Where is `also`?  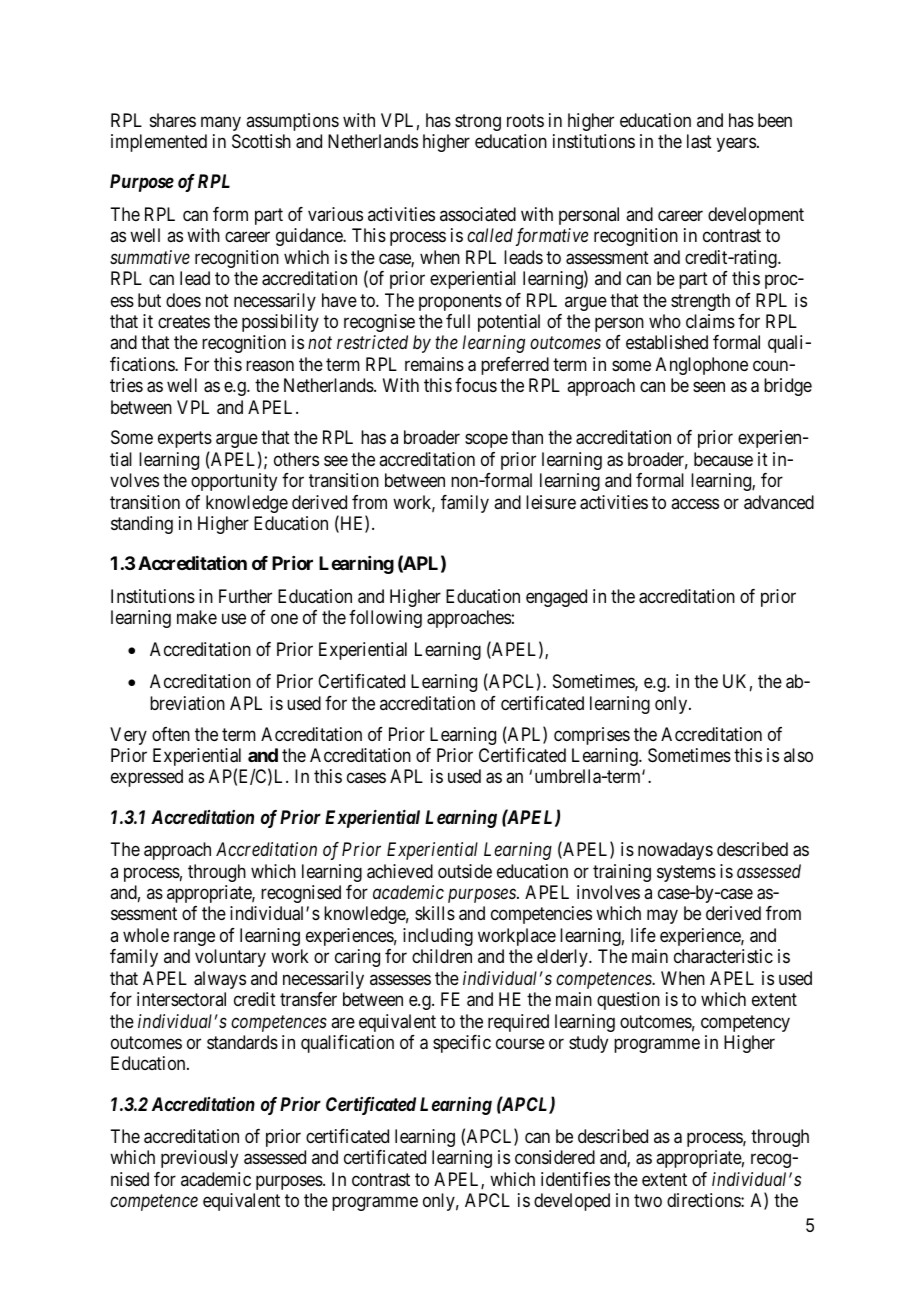
also is located at coordinates (798, 755).
